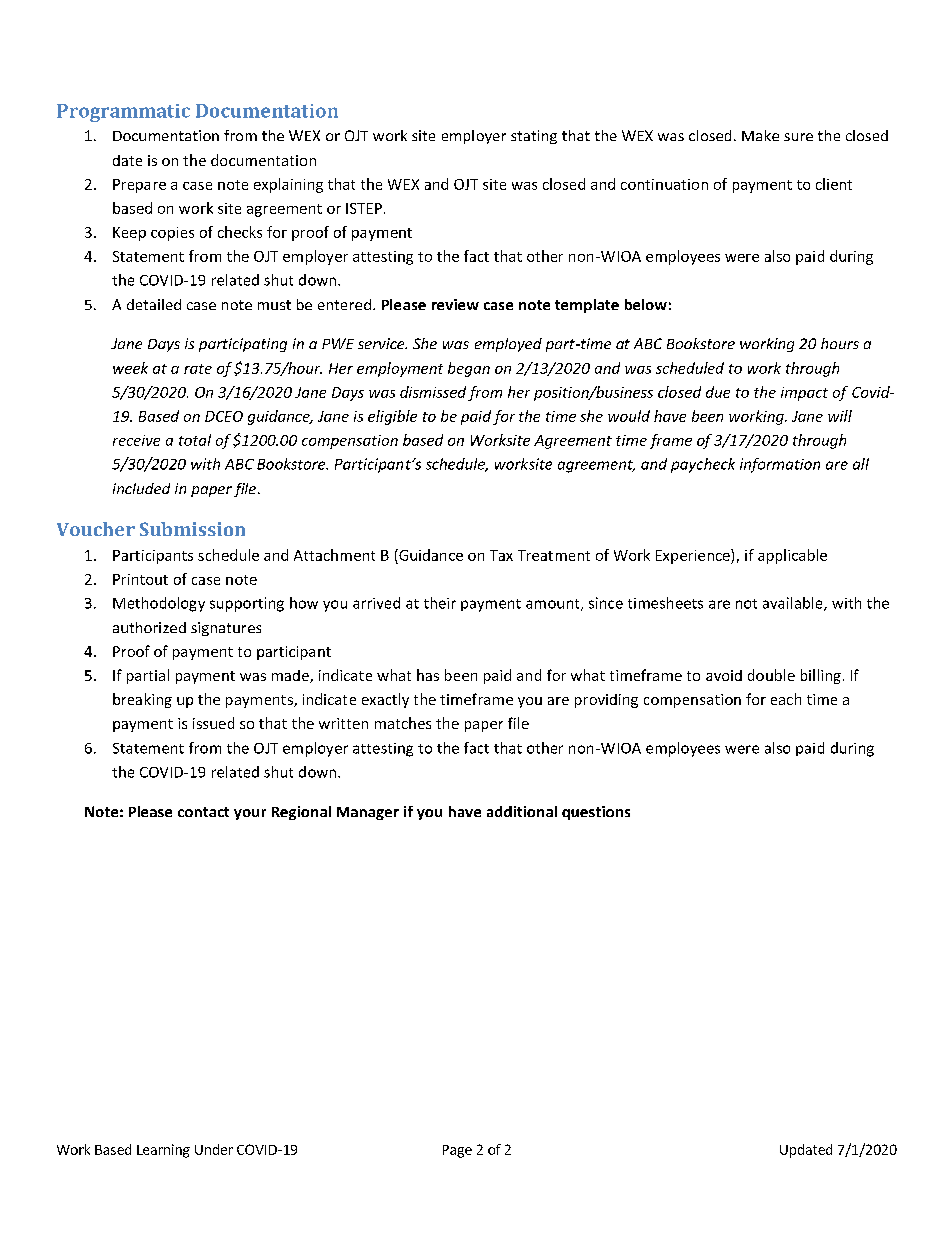 The width and height of the screenshot is (952, 1233). I want to click on questions, so click(596, 813).
